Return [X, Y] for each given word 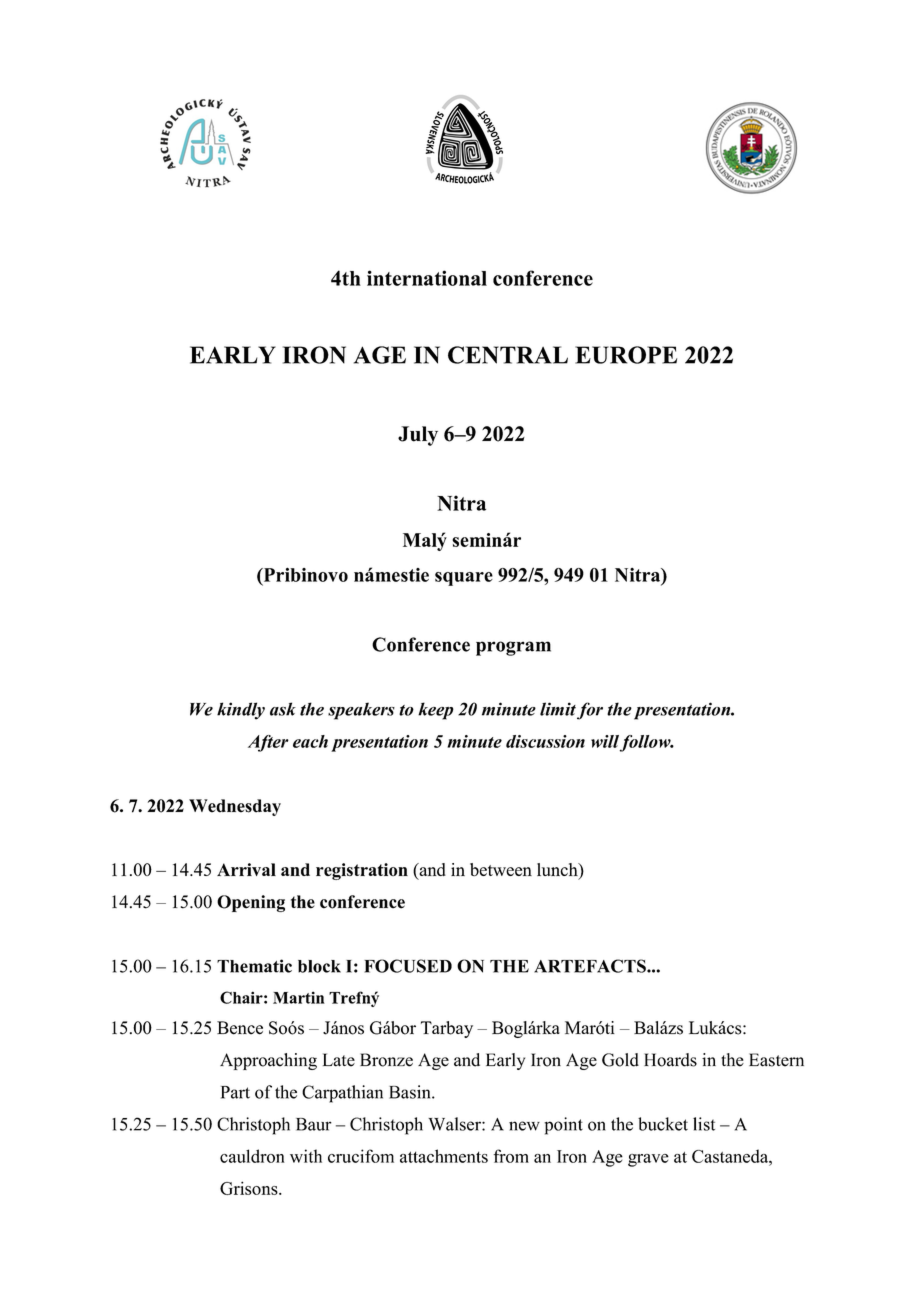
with [306, 1156]
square [464, 579]
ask [283, 709]
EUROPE [626, 355]
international [427, 278]
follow [646, 743]
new [524, 1126]
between [501, 869]
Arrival [246, 869]
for [590, 711]
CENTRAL [508, 355]
